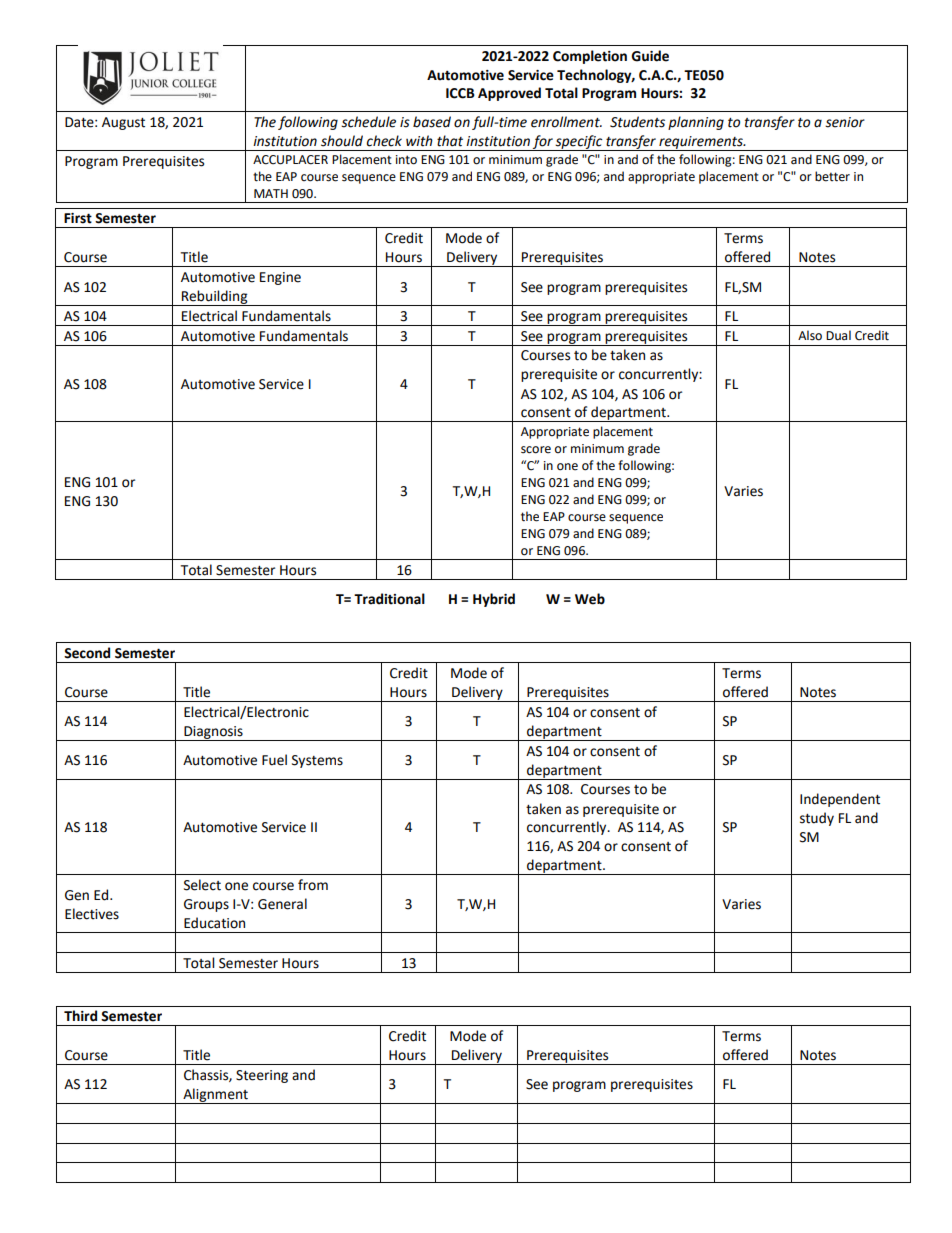  Describe the element at coordinates (262, 1076) in the document. I see `Steering` at that location.
